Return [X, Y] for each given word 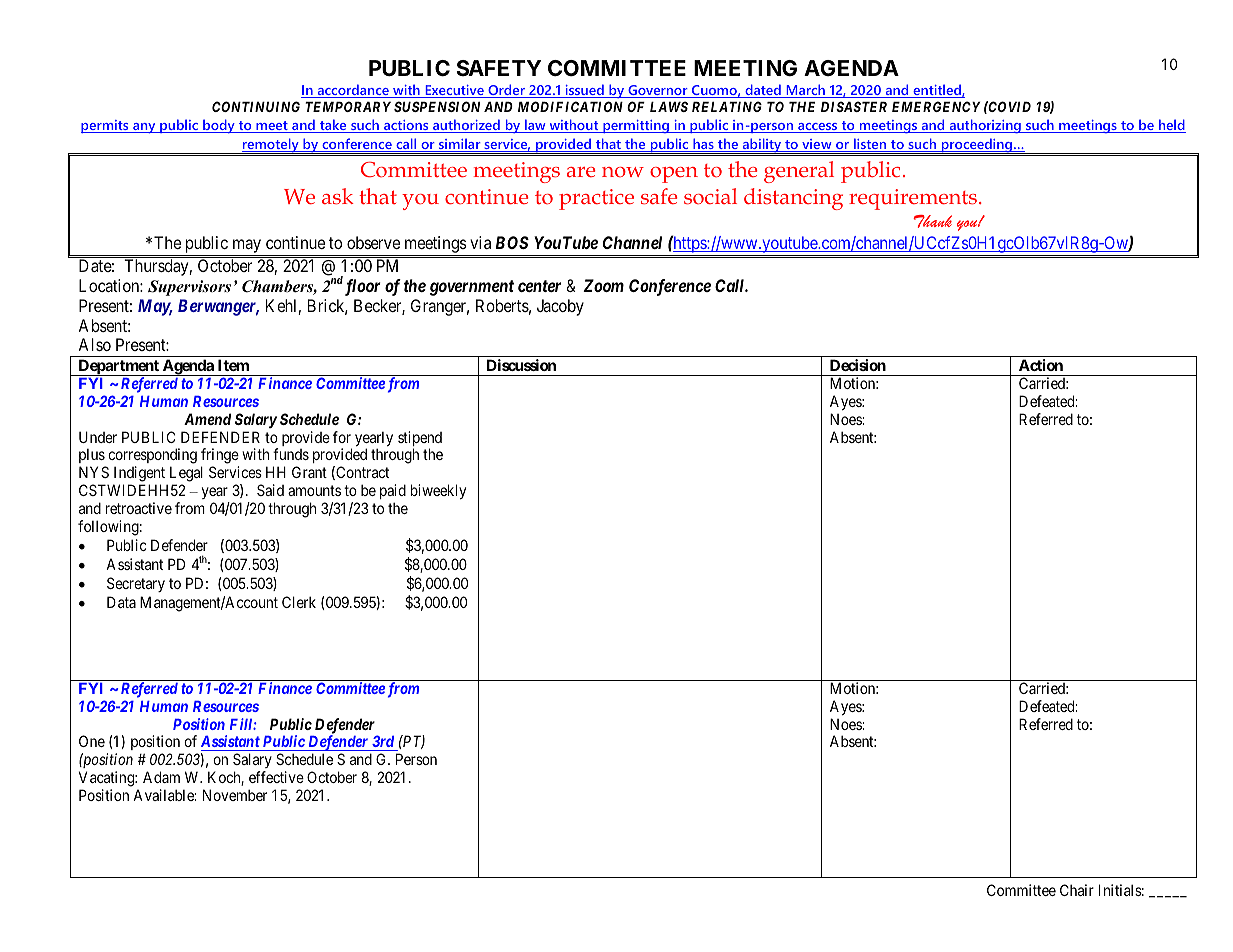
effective [276, 777]
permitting [636, 126]
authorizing [985, 126]
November [235, 795]
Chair [1077, 890]
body [219, 126]
